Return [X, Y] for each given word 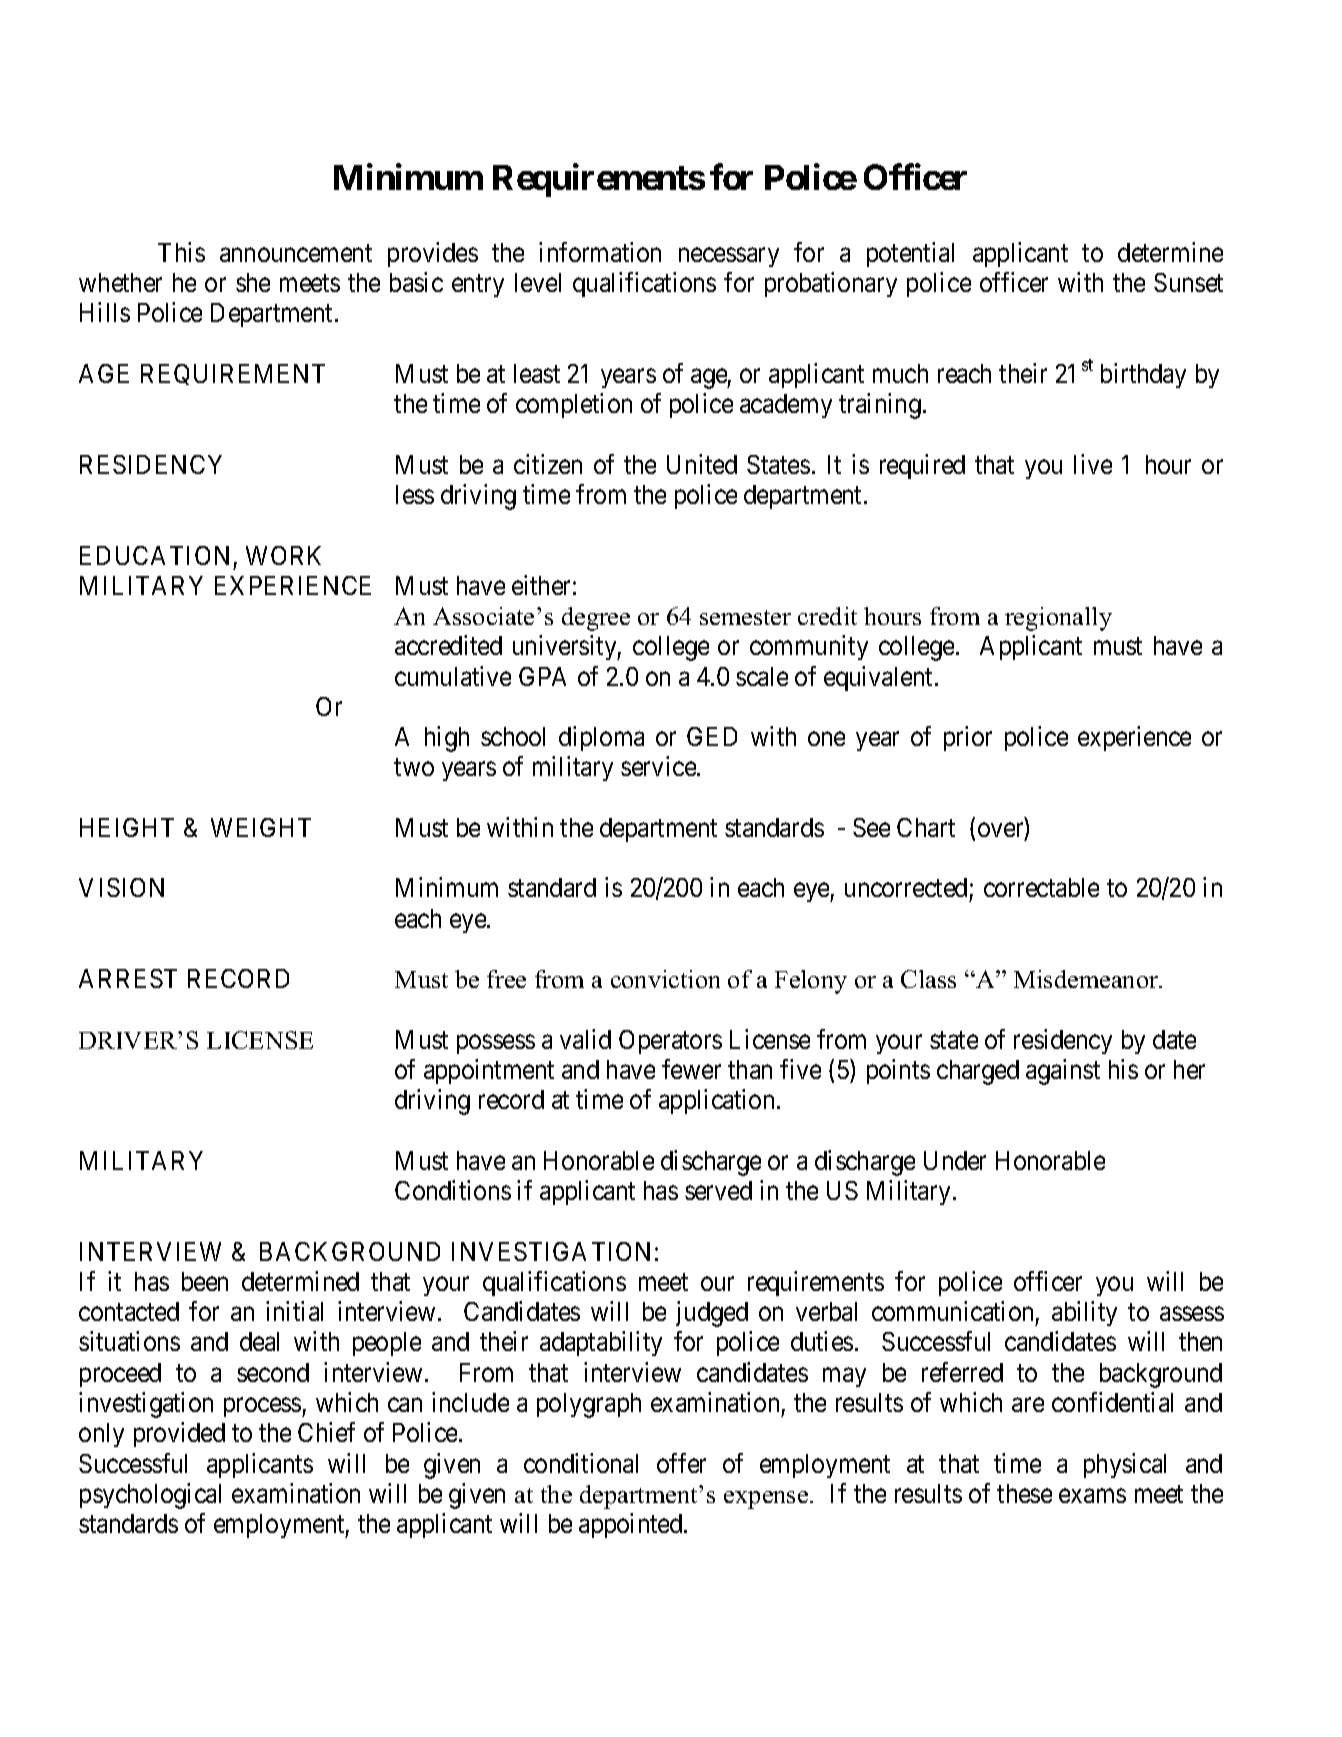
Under [955, 1160]
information [600, 252]
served [718, 1190]
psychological [150, 1496]
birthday [1143, 375]
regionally [1058, 619]
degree [596, 619]
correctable [1041, 887]
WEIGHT [261, 827]
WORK [283, 555]
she [253, 282]
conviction [665, 979]
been [205, 1281]
